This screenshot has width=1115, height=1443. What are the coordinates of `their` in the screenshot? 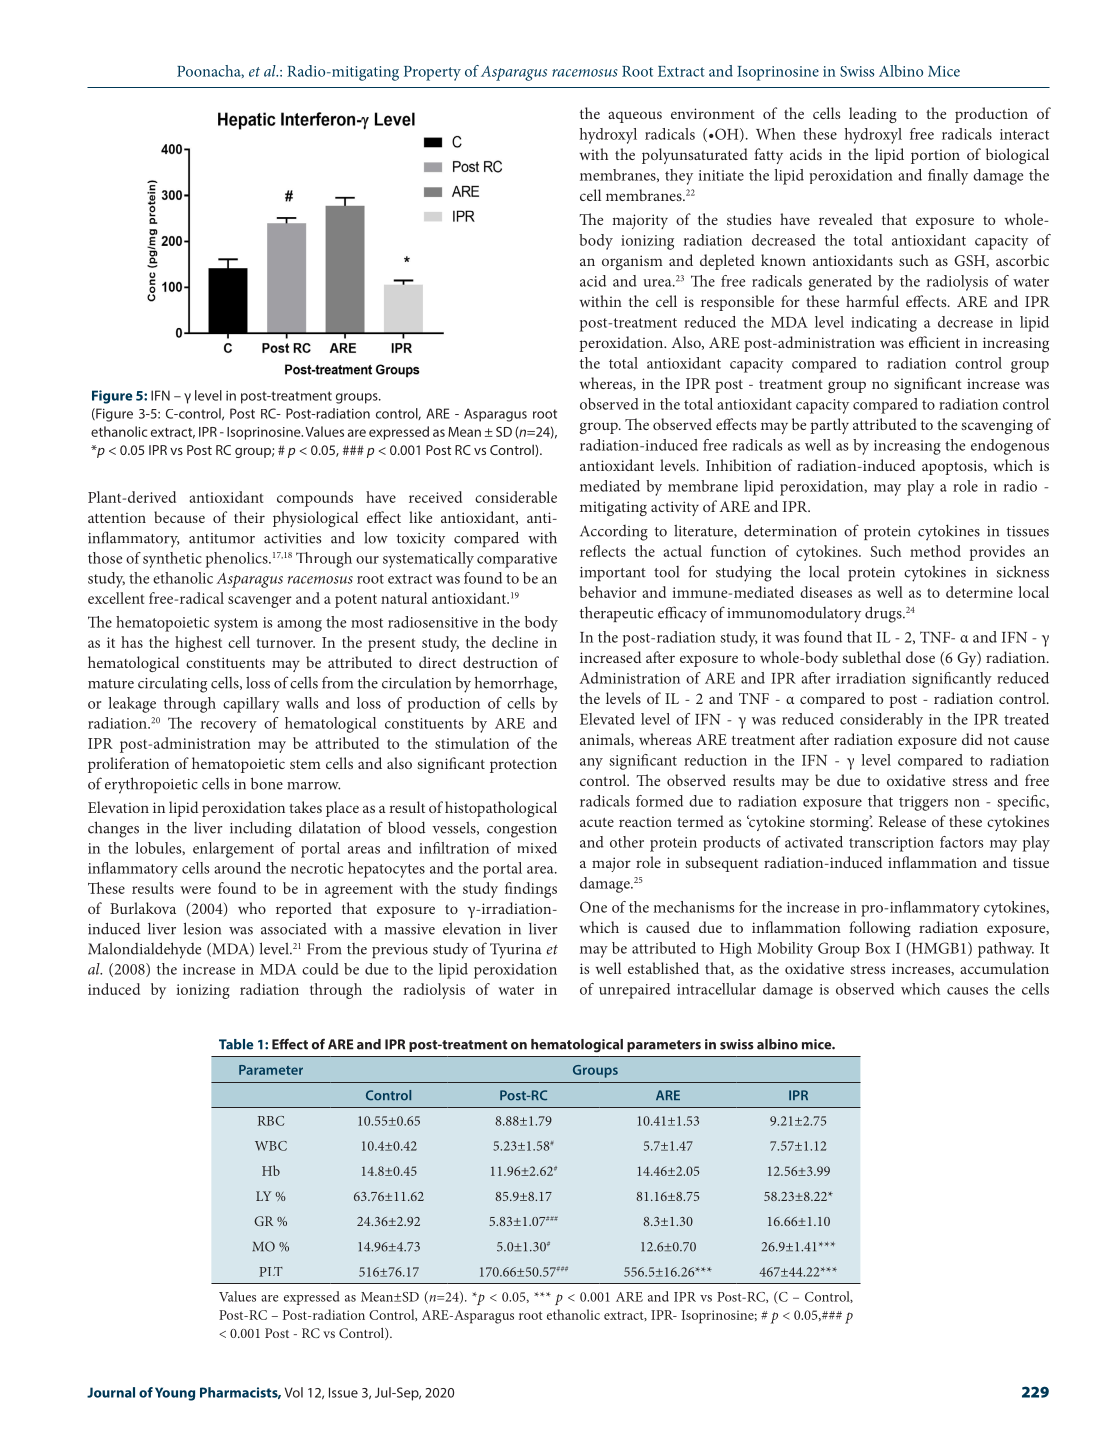 It's located at (249, 517).
